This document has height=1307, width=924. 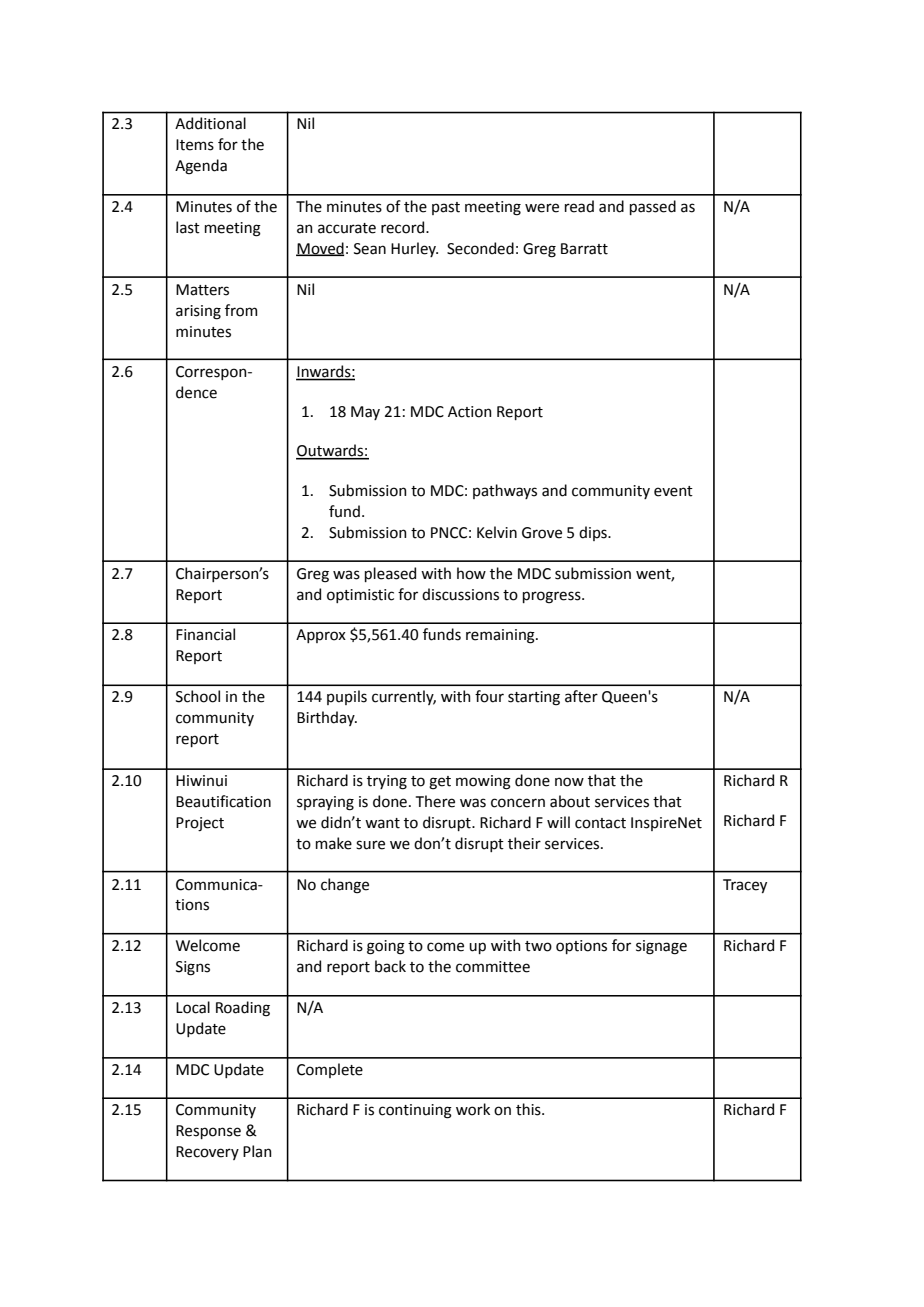 I want to click on event, so click(x=673, y=491).
